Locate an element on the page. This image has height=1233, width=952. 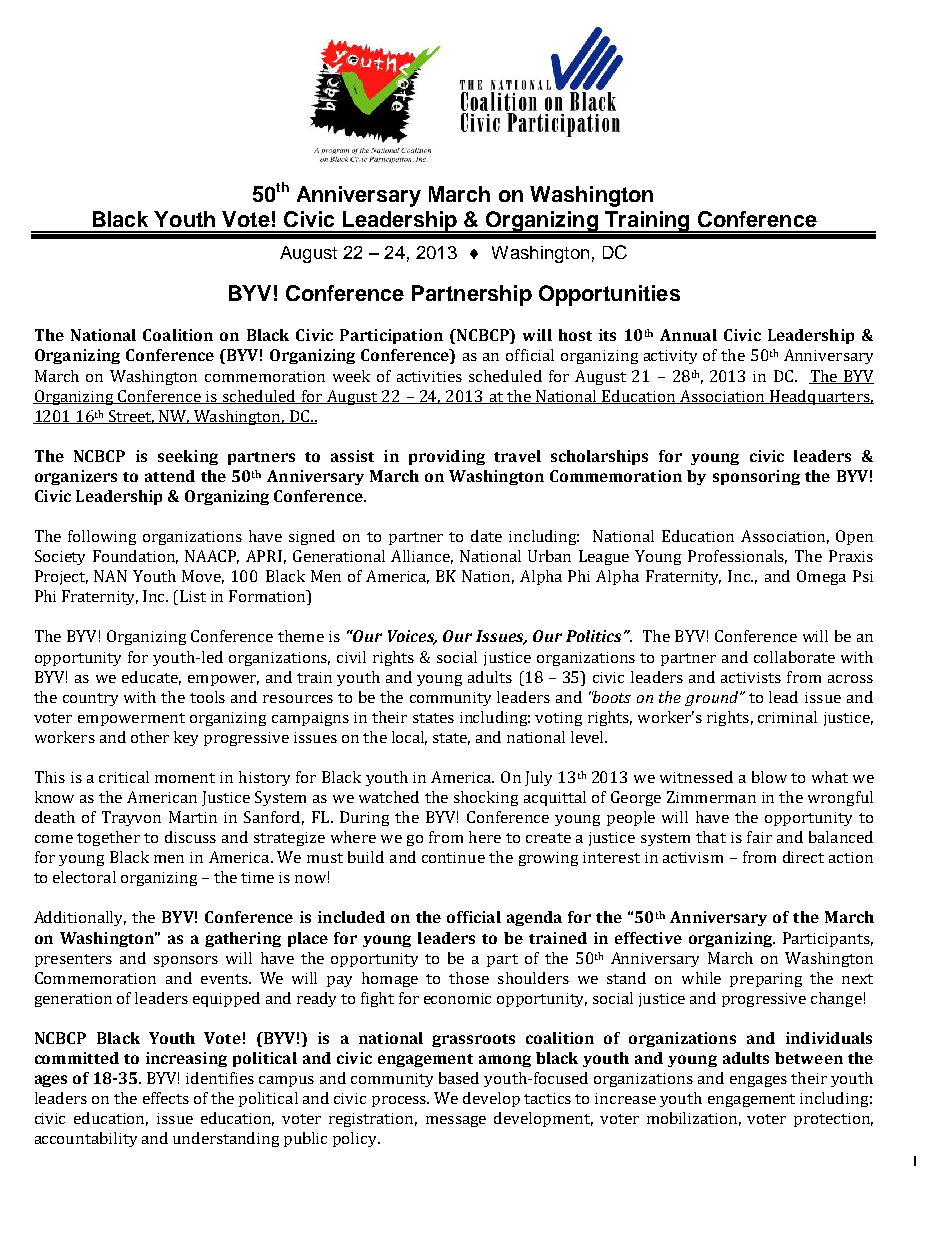
local is located at coordinates (409, 738).
